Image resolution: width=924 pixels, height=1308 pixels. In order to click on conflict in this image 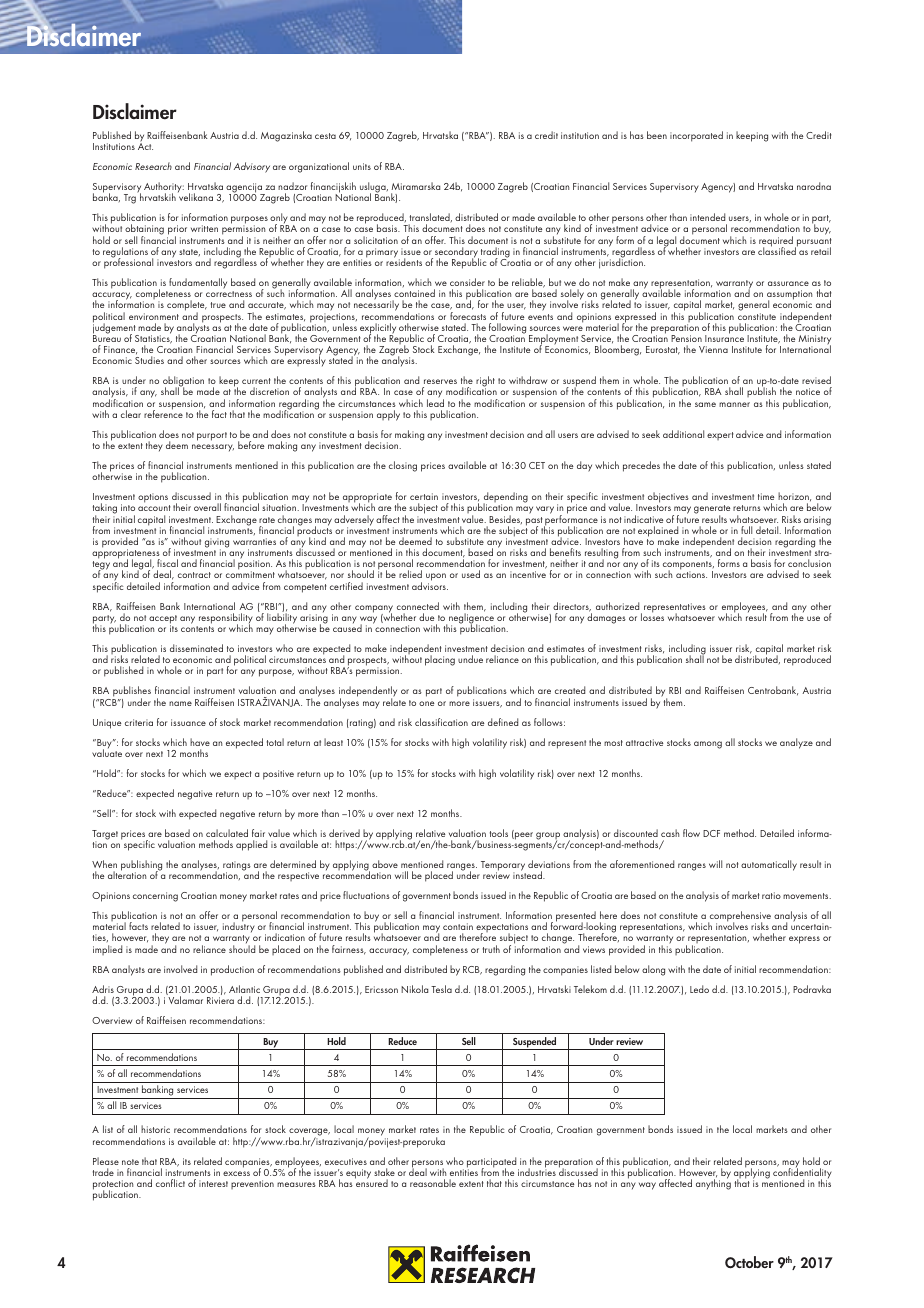, I will do `click(170, 1183)`.
